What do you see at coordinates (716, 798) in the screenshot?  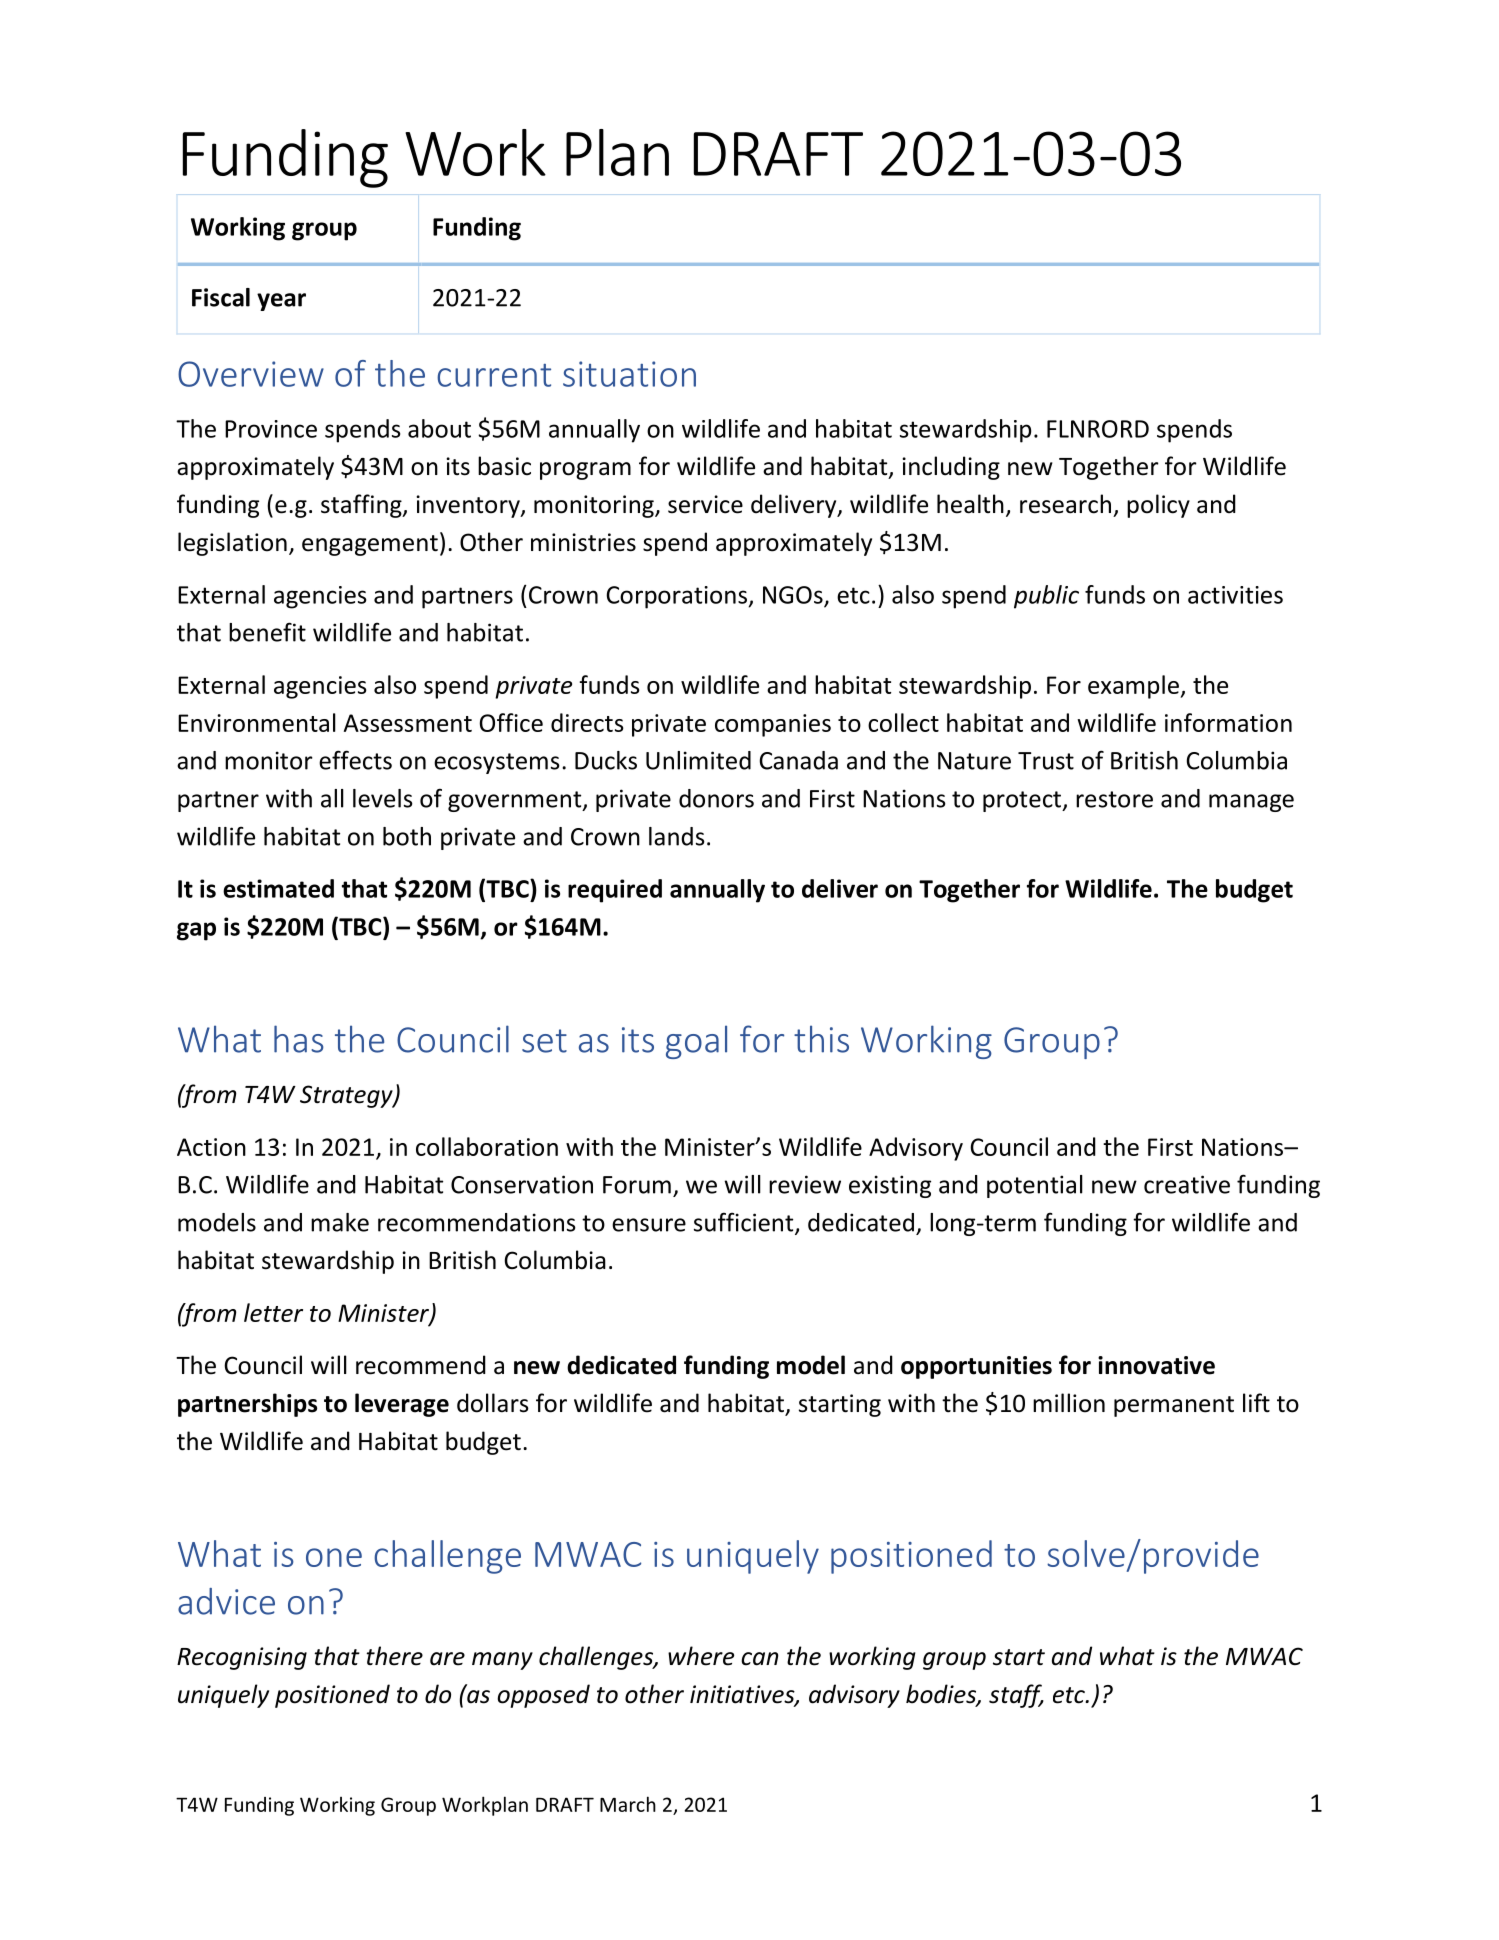 I see `donors` at bounding box center [716, 798].
